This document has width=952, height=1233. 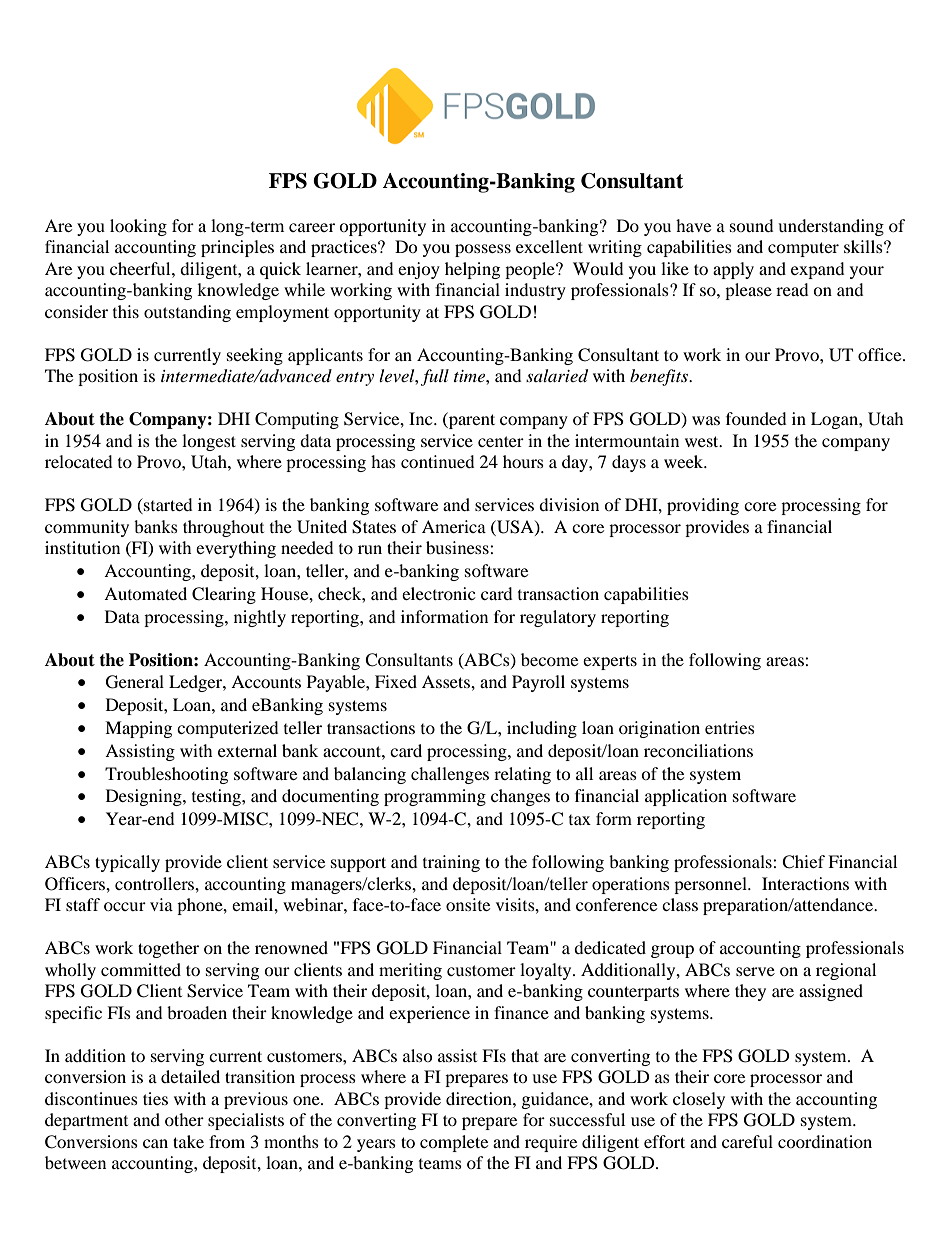 What do you see at coordinates (454, 1143) in the document?
I see `complete` at bounding box center [454, 1143].
